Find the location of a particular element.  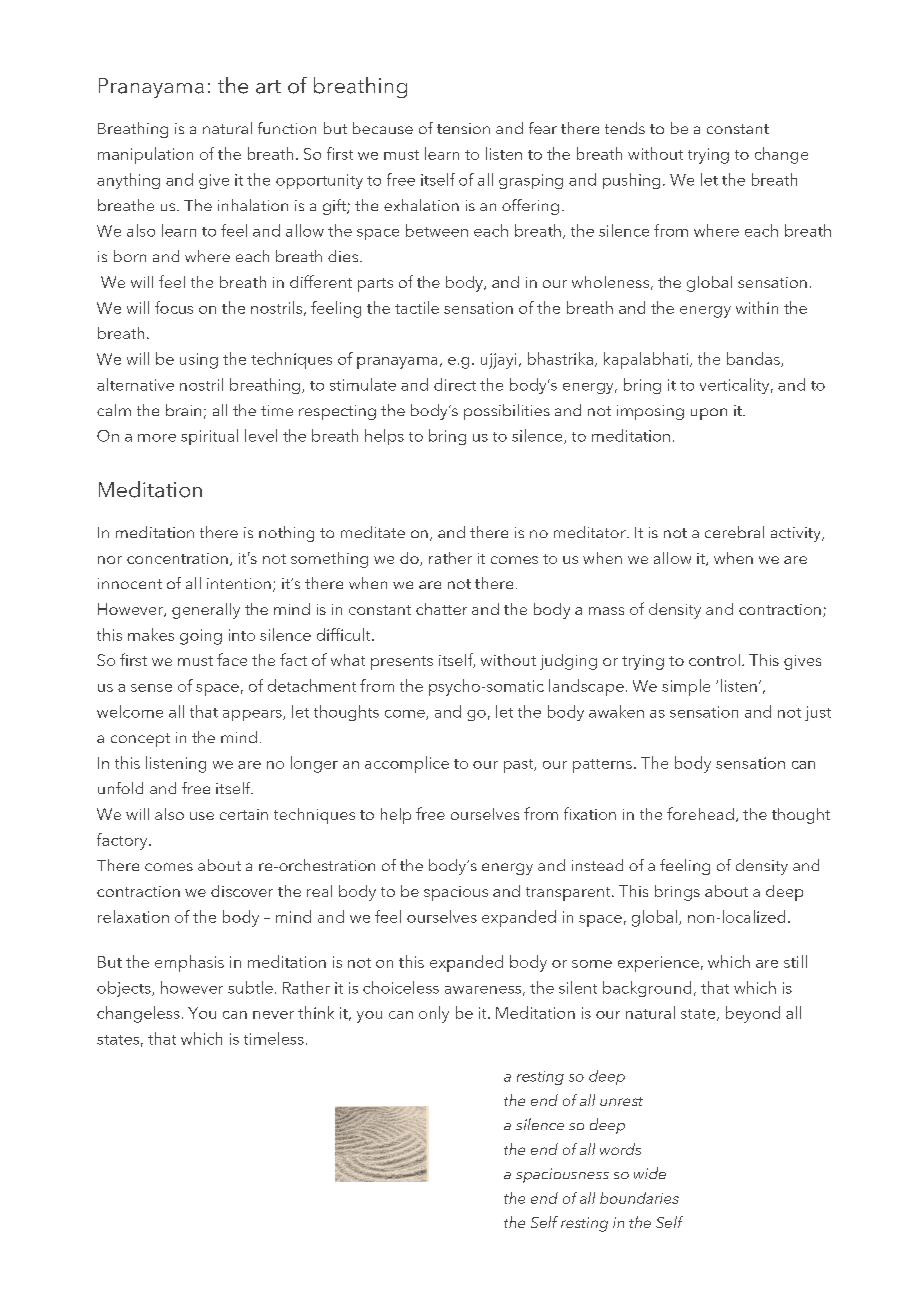

going is located at coordinates (201, 637).
